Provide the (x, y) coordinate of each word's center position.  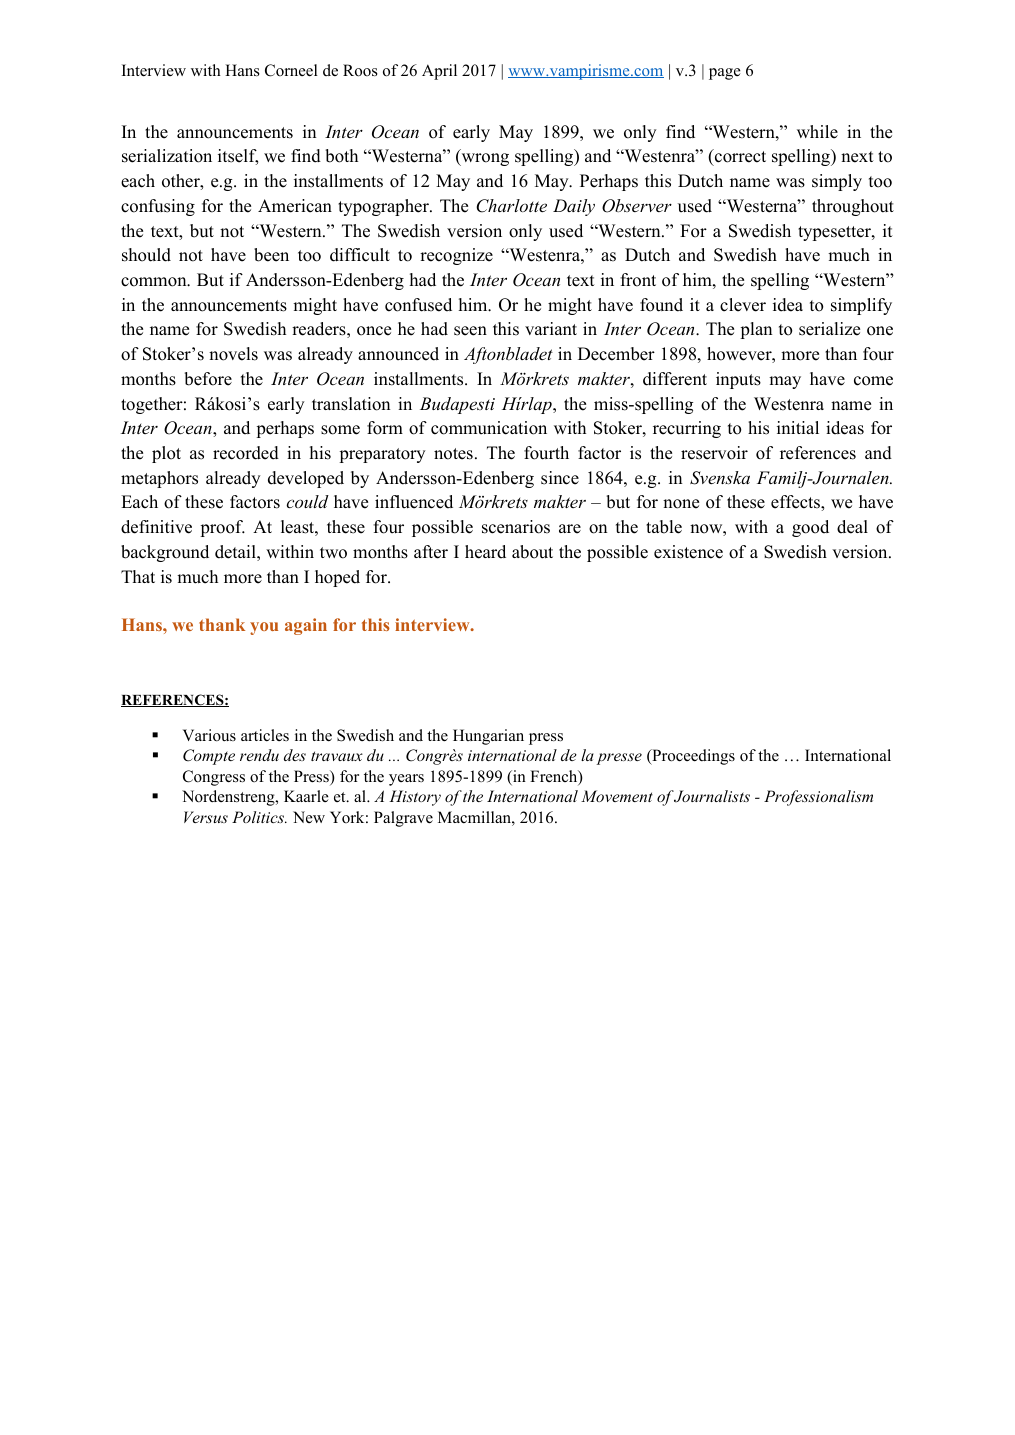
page (725, 74)
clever (743, 305)
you (264, 628)
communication (489, 428)
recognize (456, 256)
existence (688, 552)
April (439, 72)
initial (798, 427)
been (271, 255)
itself (238, 157)
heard (485, 552)
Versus (206, 817)
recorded (246, 453)
